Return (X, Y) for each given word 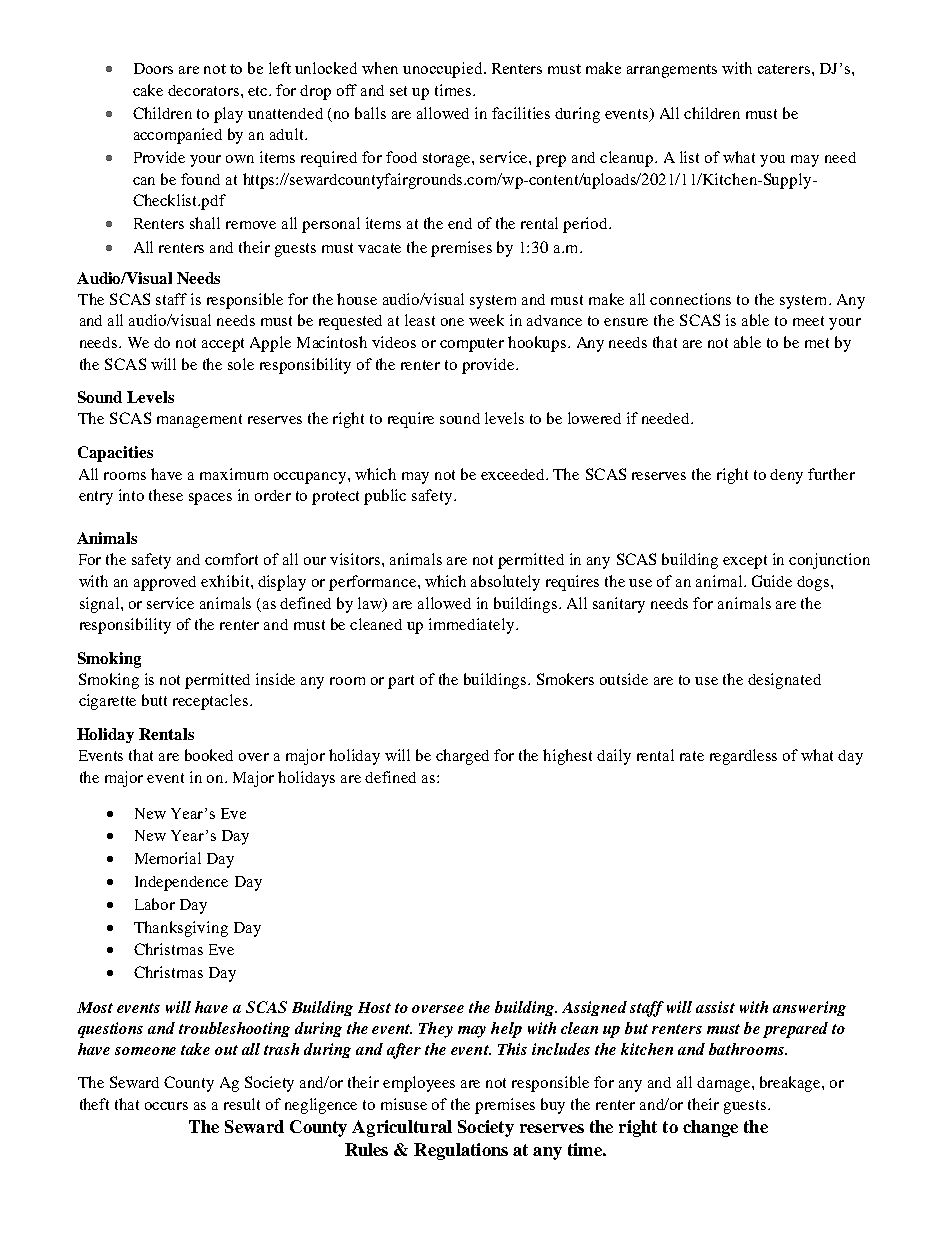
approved (165, 583)
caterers (785, 69)
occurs (166, 1106)
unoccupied (444, 70)
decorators (205, 90)
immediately (473, 626)
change (710, 1128)
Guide (772, 581)
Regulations (461, 1151)
